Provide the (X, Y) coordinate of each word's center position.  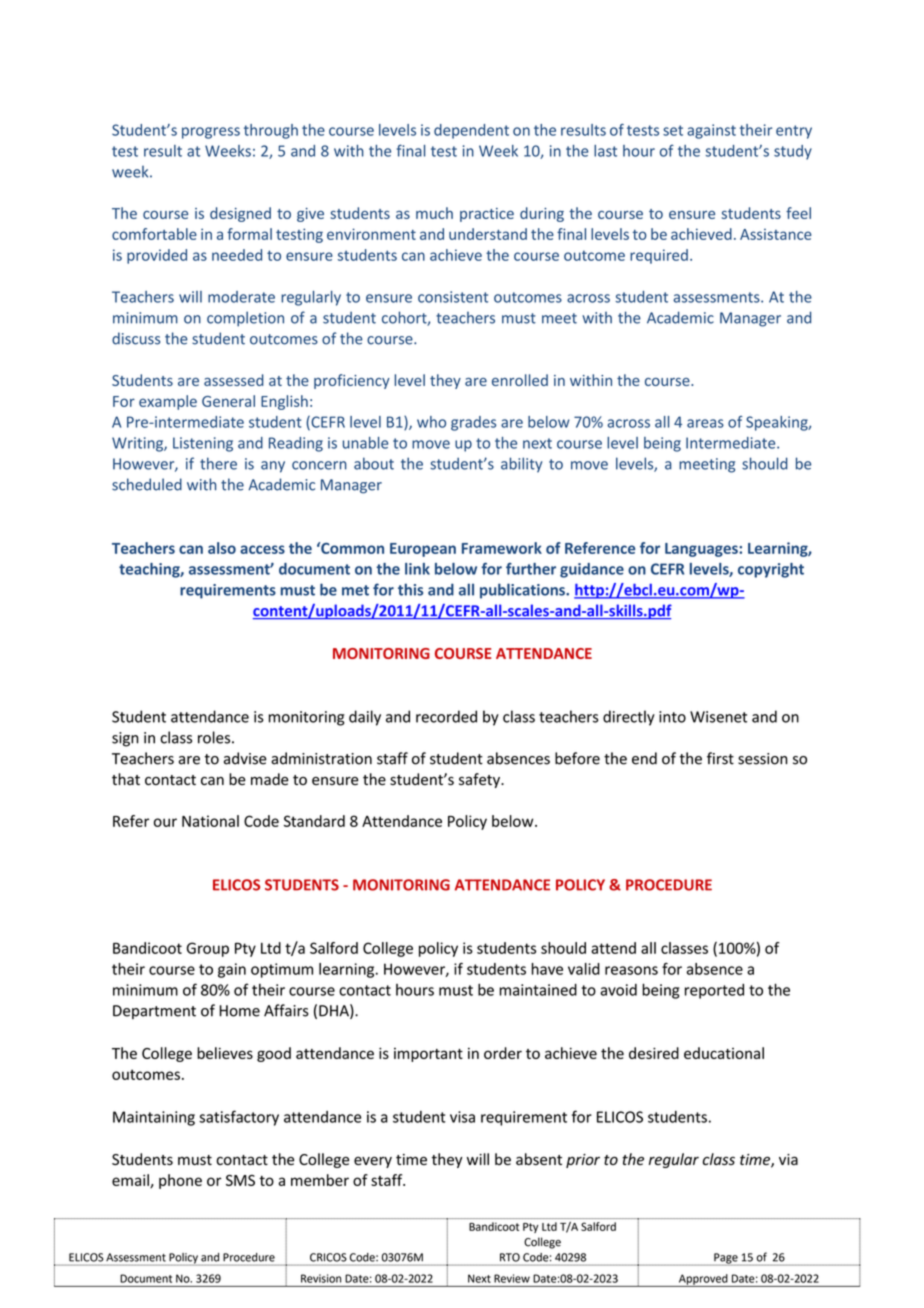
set (673, 130)
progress (211, 133)
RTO (510, 1257)
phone (180, 1181)
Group (208, 949)
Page (726, 1259)
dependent (471, 131)
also (222, 548)
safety (480, 780)
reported (714, 991)
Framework (502, 548)
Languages (702, 550)
